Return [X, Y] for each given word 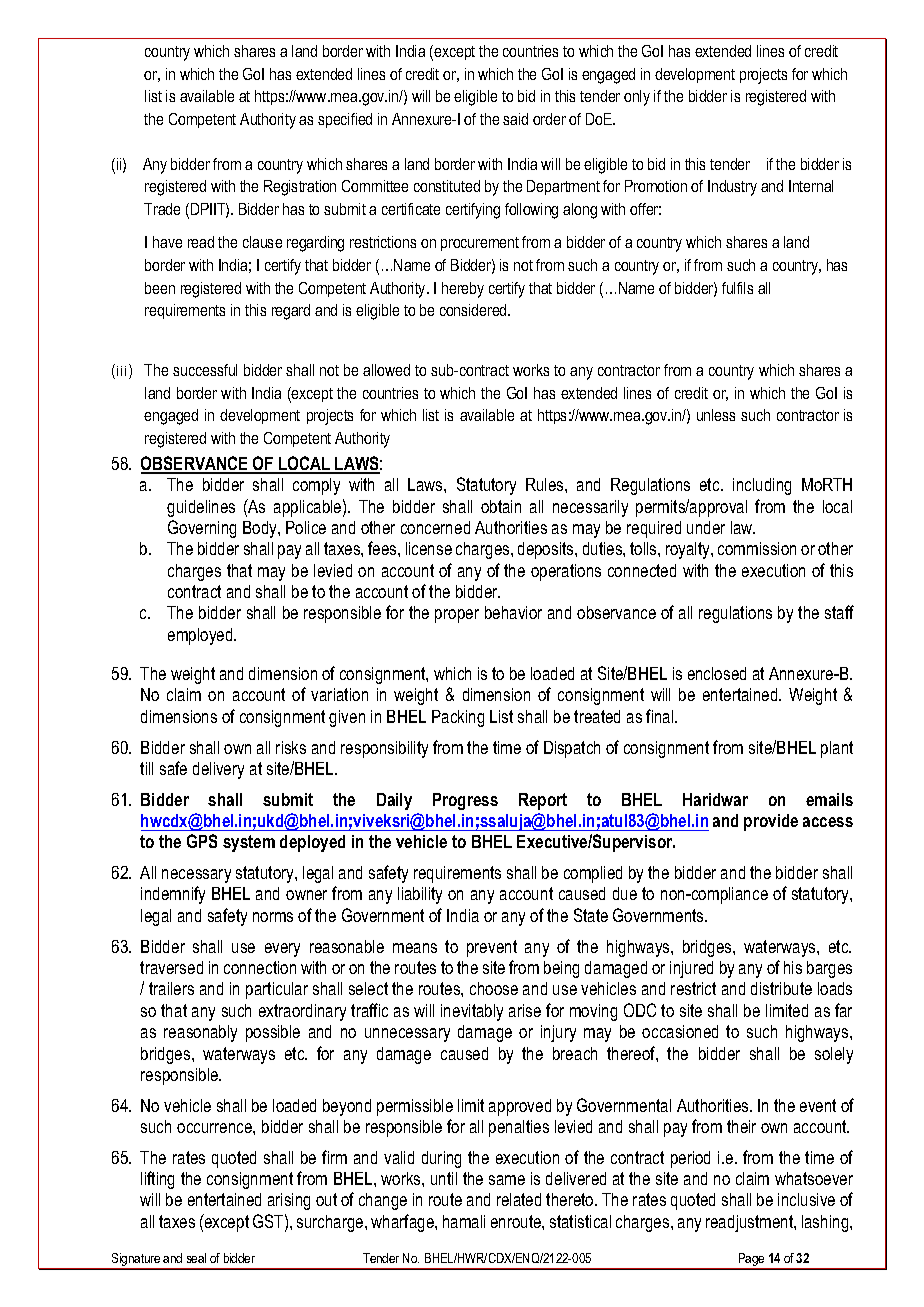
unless [716, 415]
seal [196, 1258]
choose [494, 988]
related [519, 1199]
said [515, 119]
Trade [162, 209]
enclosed [717, 673]
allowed [386, 370]
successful [205, 370]
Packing [458, 718]
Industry [732, 188]
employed [201, 636]
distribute [781, 988]
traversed [171, 967]
